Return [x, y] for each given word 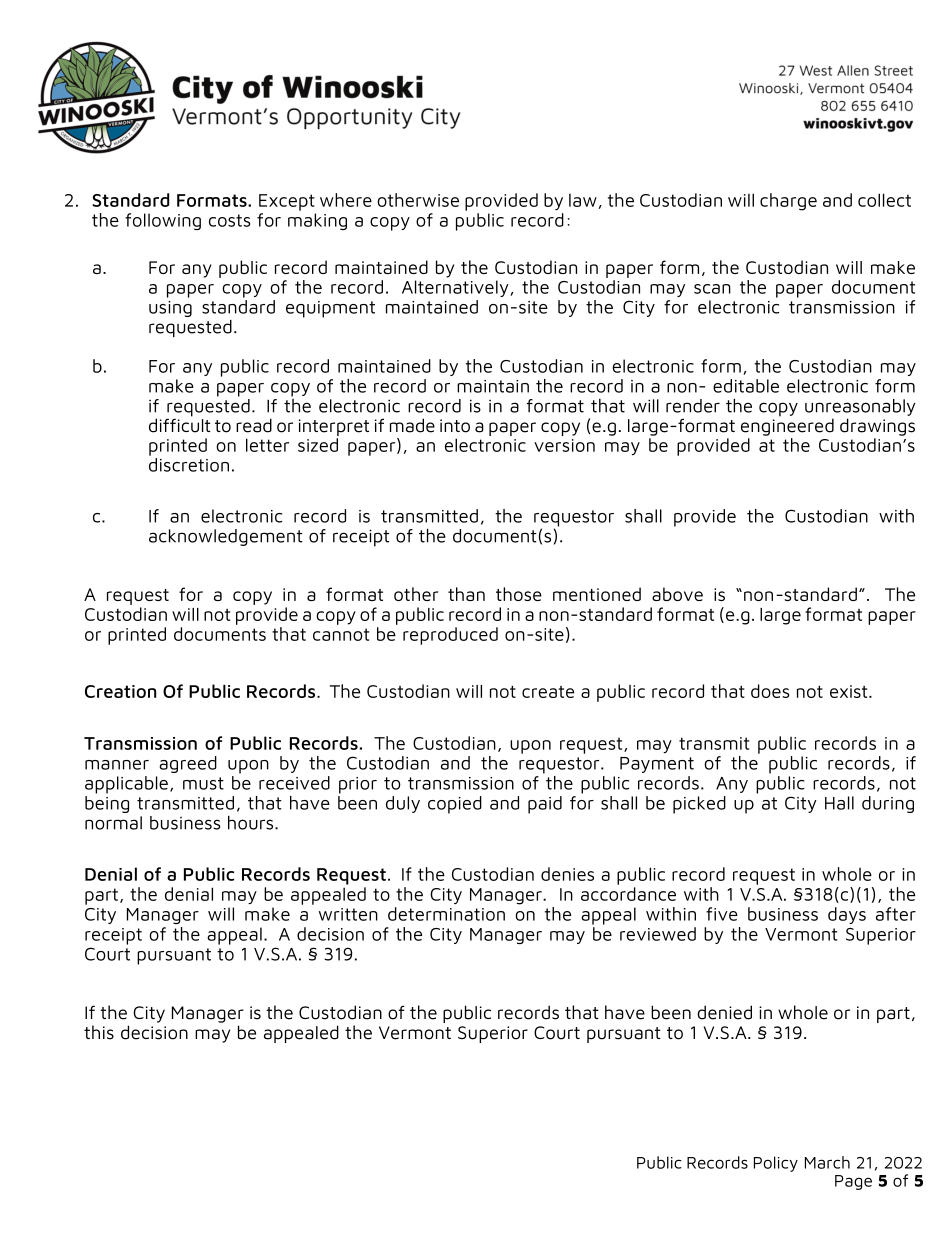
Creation [120, 691]
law [583, 200]
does [770, 691]
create [548, 692]
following [163, 221]
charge [788, 202]
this [99, 1032]
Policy [776, 1164]
